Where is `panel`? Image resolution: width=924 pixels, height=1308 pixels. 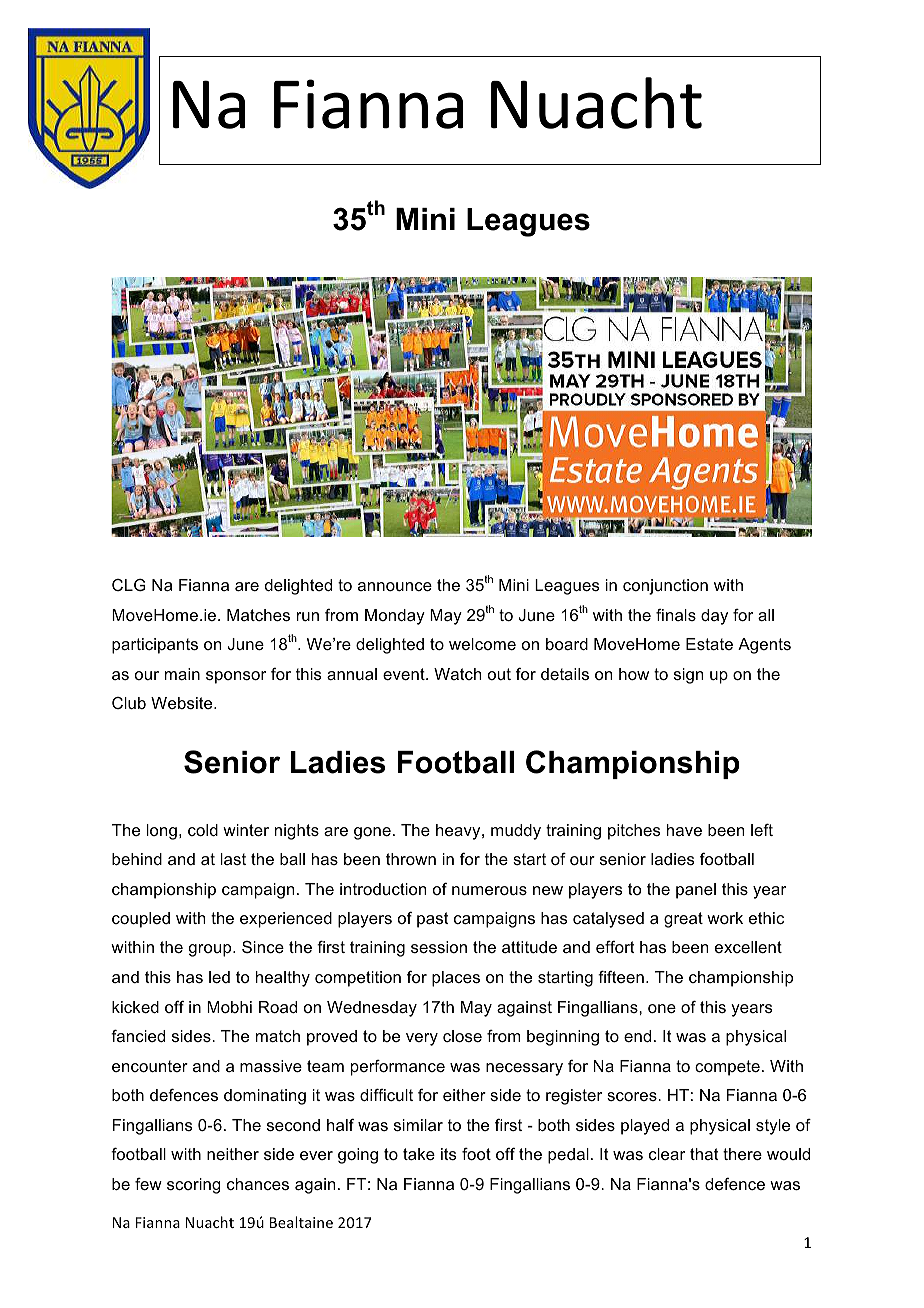
panel is located at coordinates (696, 891).
